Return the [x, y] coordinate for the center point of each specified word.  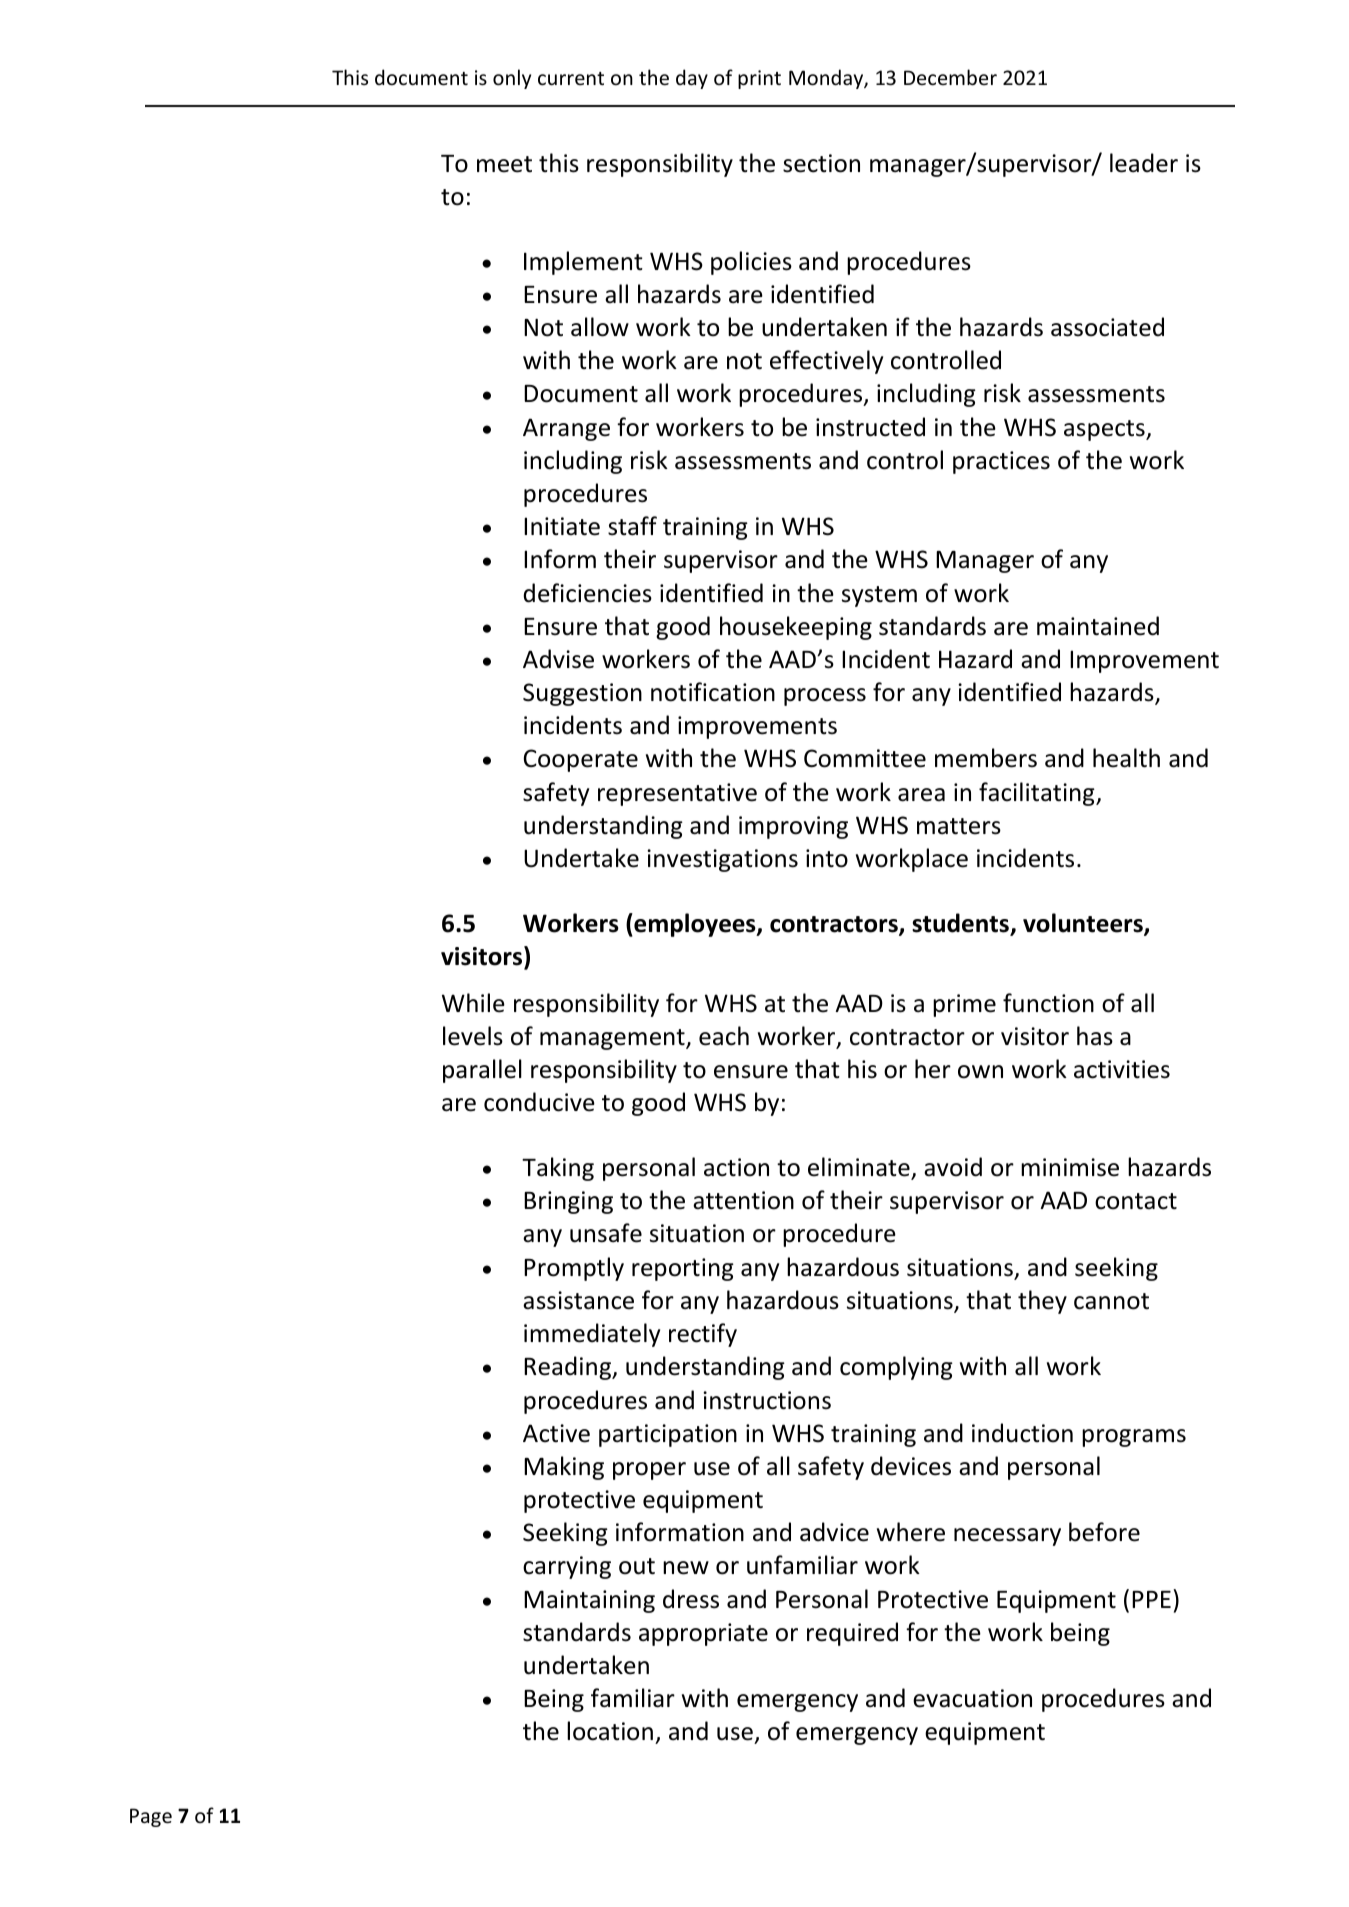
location [610, 1731]
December [950, 77]
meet [504, 164]
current [571, 79]
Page [151, 1817]
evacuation [972, 1698]
